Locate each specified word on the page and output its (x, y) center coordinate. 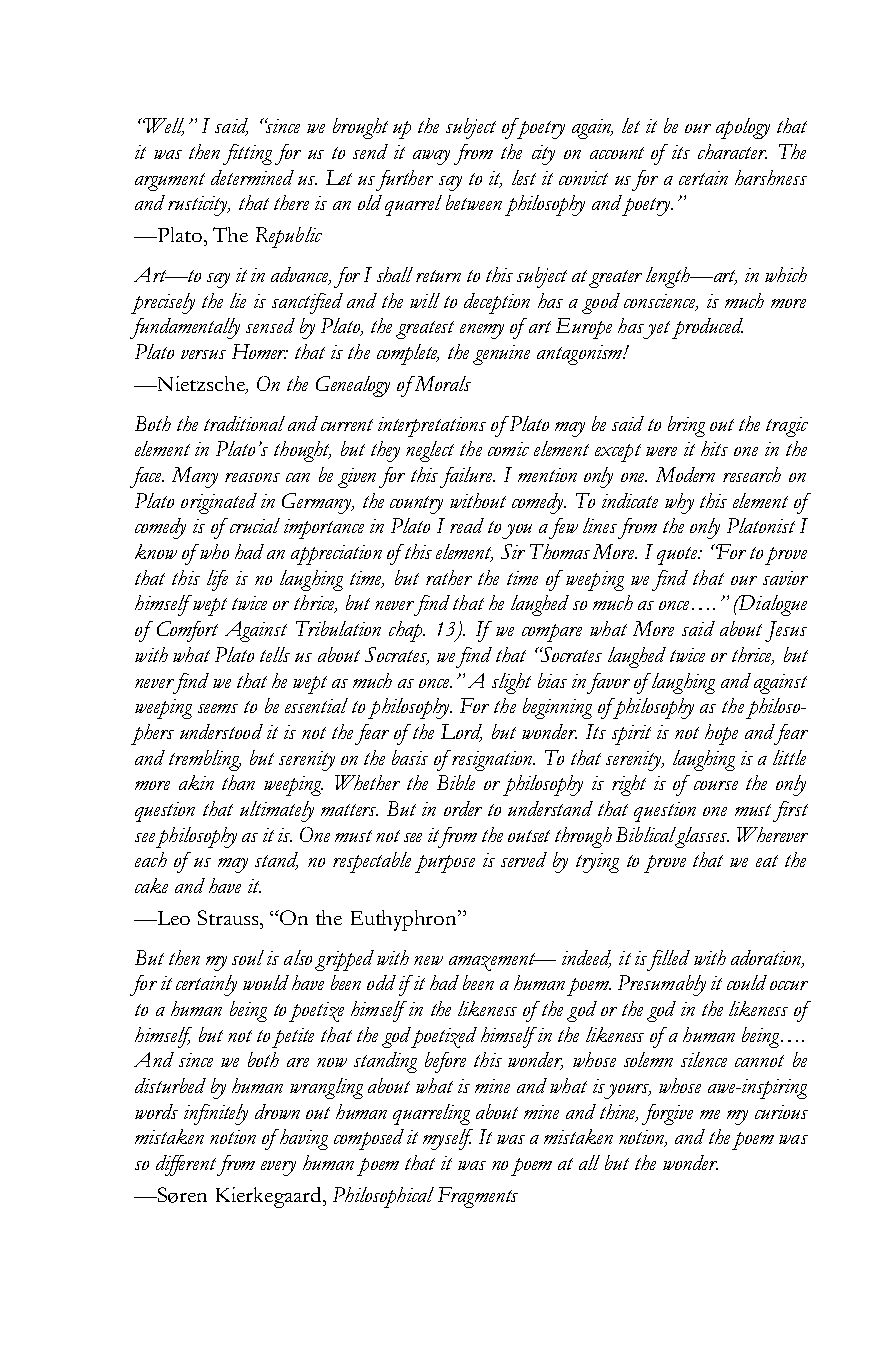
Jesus (786, 631)
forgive (667, 1114)
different (188, 1165)
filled (668, 960)
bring (686, 426)
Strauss (229, 917)
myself (448, 1139)
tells (275, 654)
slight (511, 683)
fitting (247, 154)
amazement (493, 962)
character (732, 151)
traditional (244, 423)
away (431, 157)
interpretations (432, 427)
